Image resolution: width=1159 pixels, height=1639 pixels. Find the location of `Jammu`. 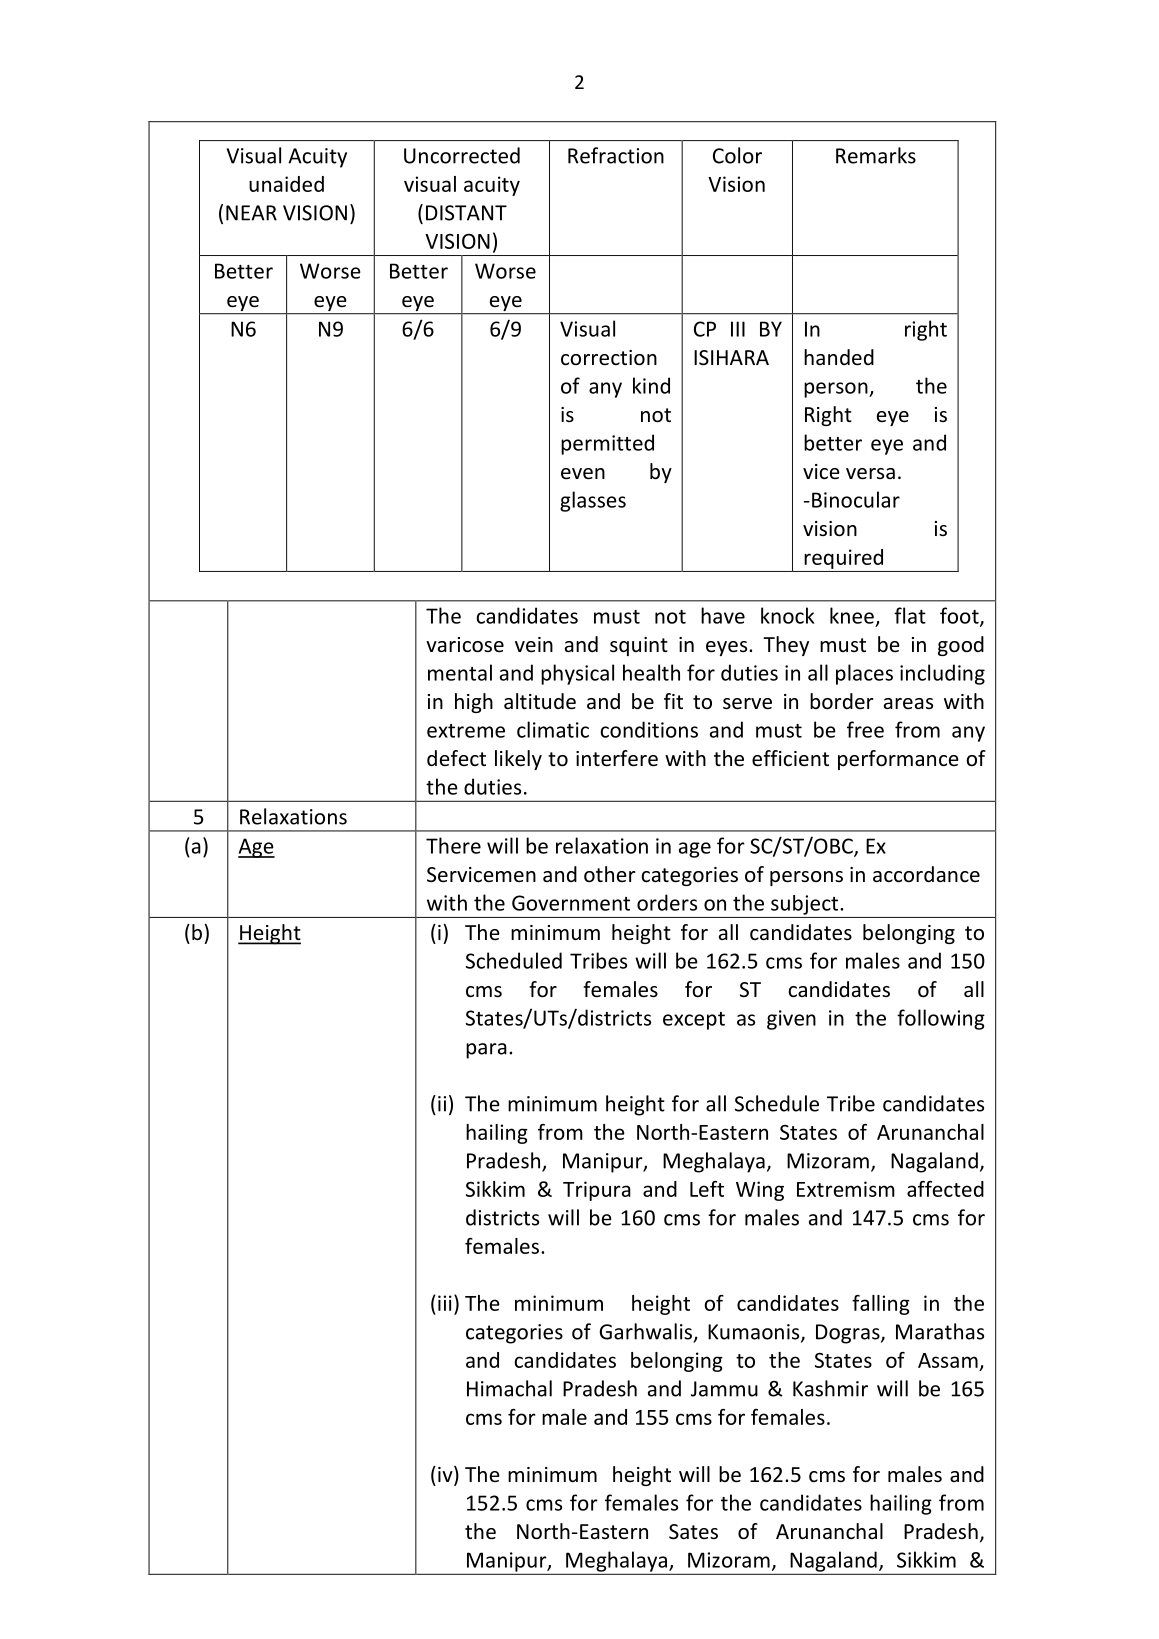

Jammu is located at coordinates (724, 1389).
